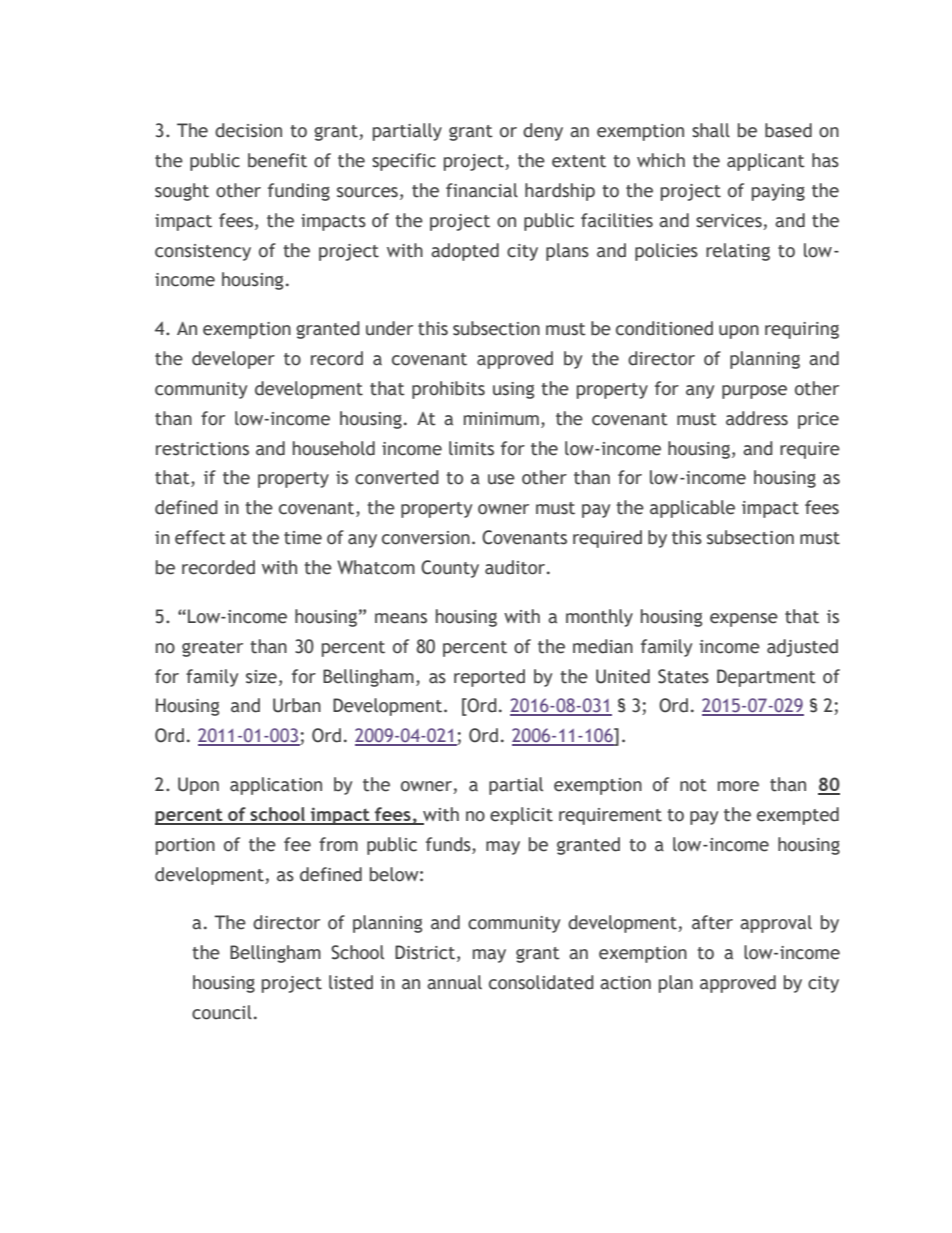  I want to click on address, so click(757, 418).
